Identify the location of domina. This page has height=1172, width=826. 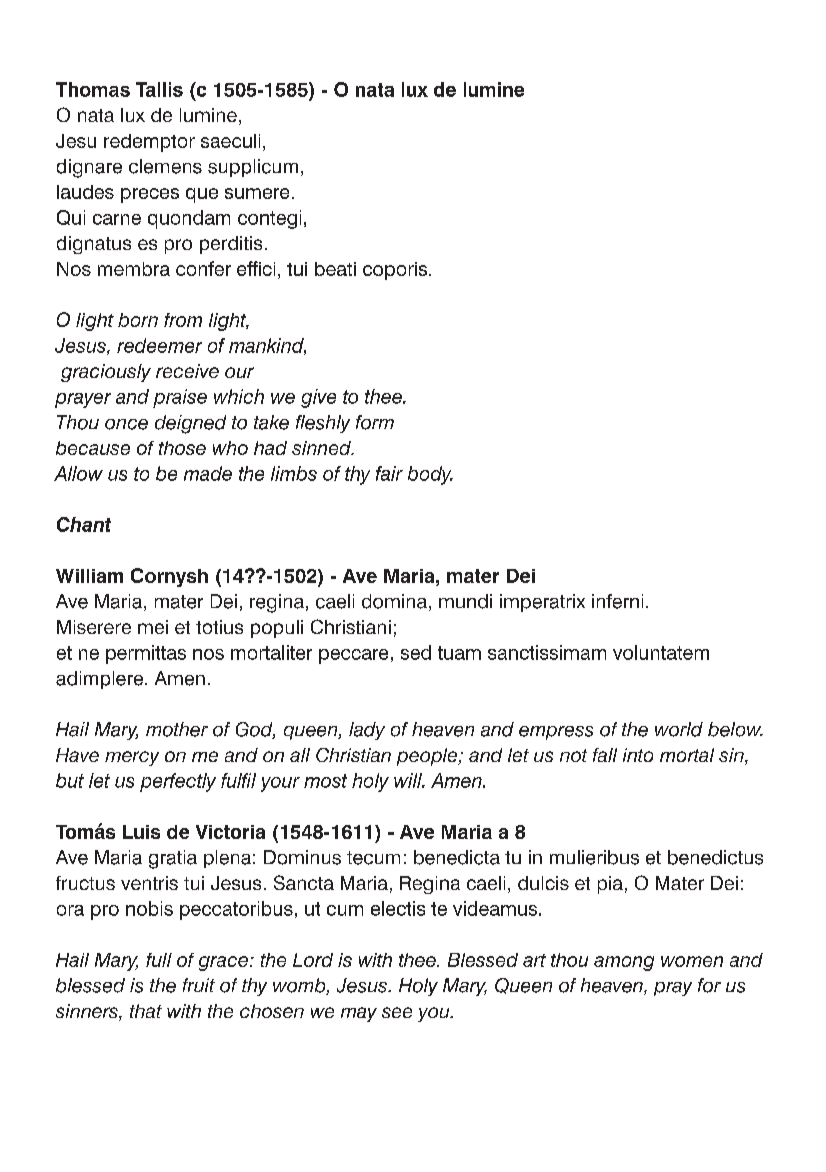
(394, 601).
